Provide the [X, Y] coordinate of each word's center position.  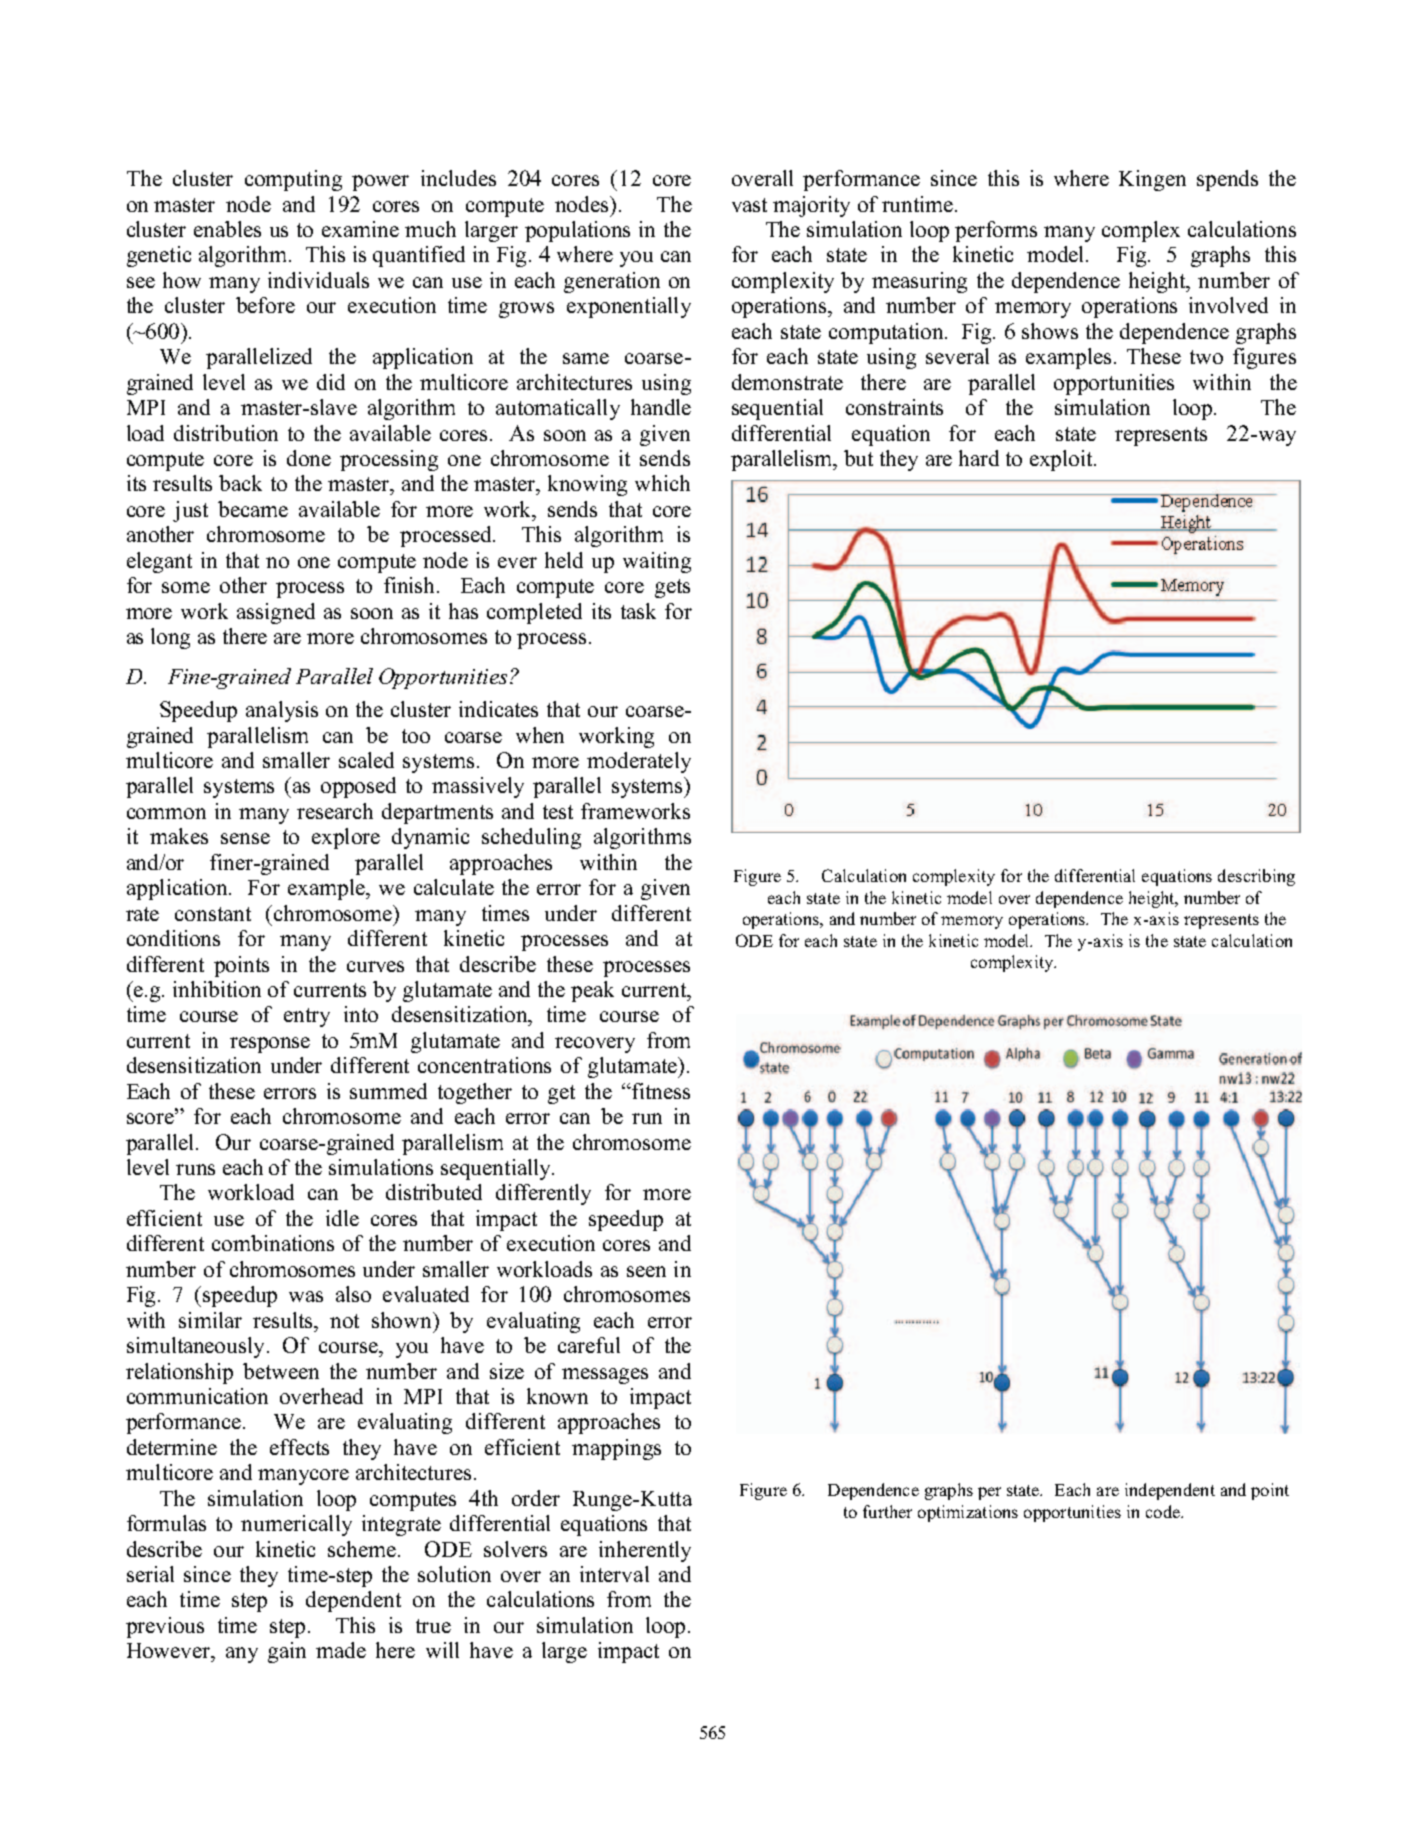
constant [213, 914]
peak [592, 991]
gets [672, 588]
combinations [273, 1243]
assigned [276, 613]
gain [287, 1652]
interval [614, 1574]
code [1164, 1511]
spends [1227, 180]
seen [646, 1271]
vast [749, 205]
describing [1256, 877]
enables [227, 229]
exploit [1063, 460]
